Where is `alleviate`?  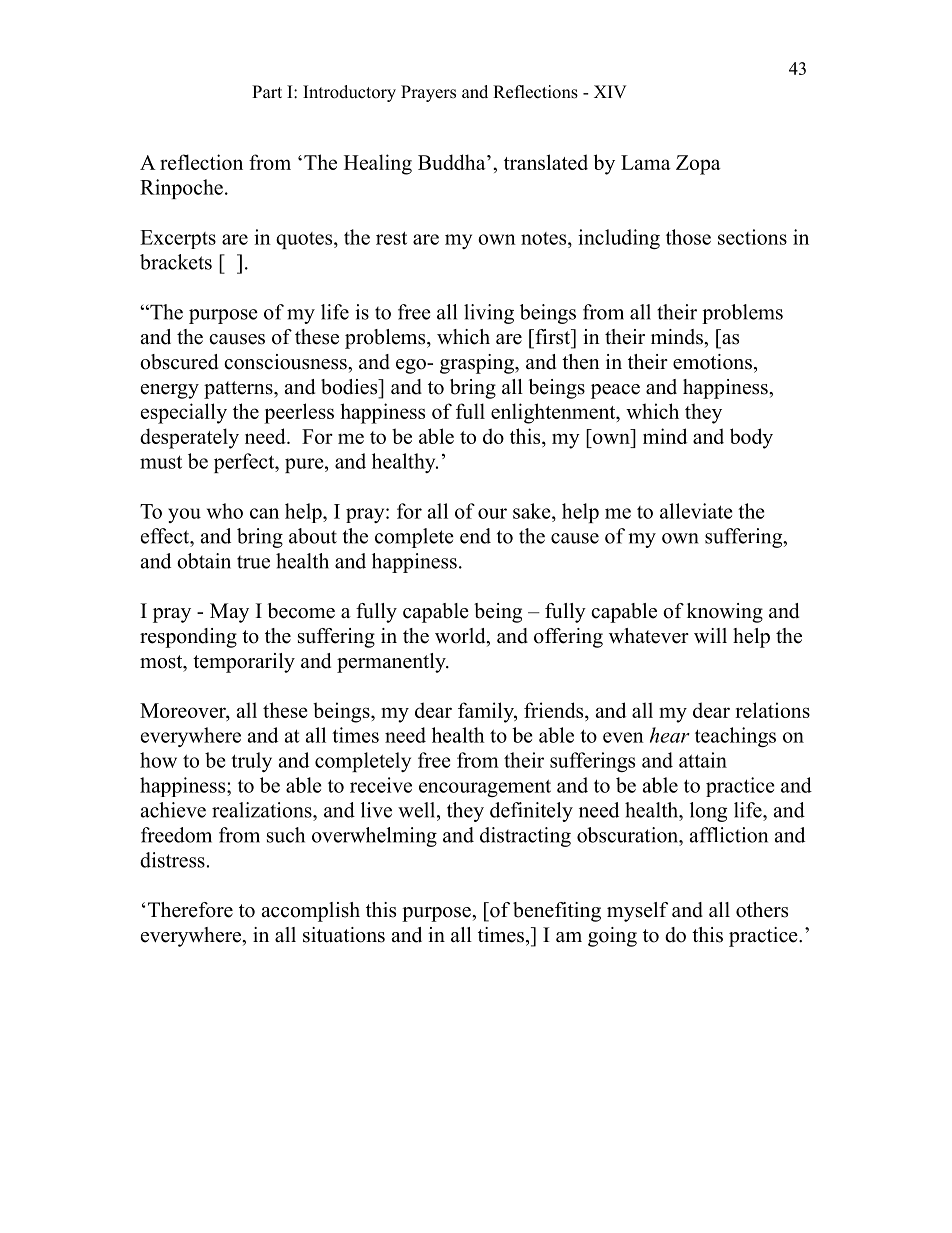 alleviate is located at coordinates (696, 511).
